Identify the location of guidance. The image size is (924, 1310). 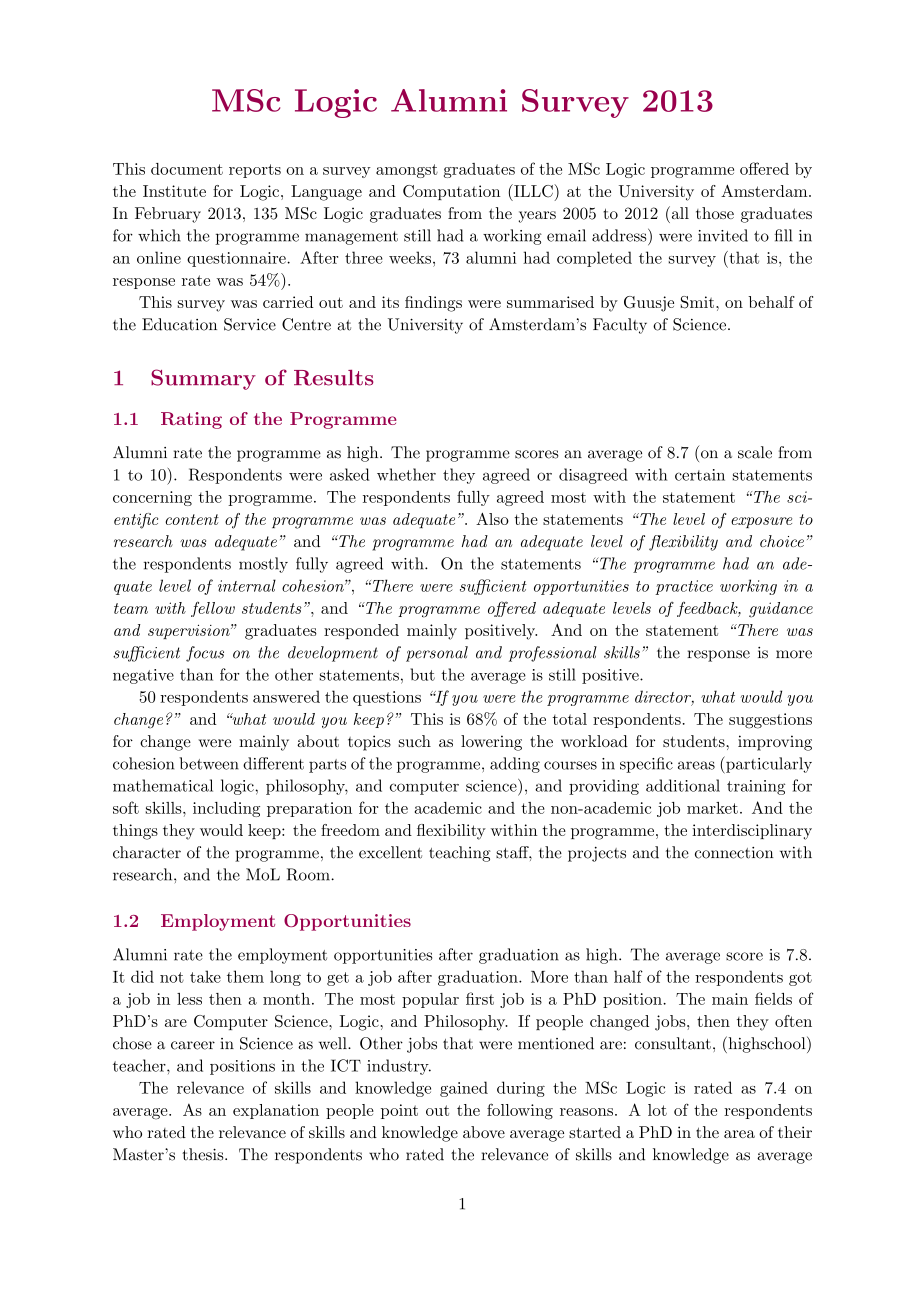
(781, 610).
